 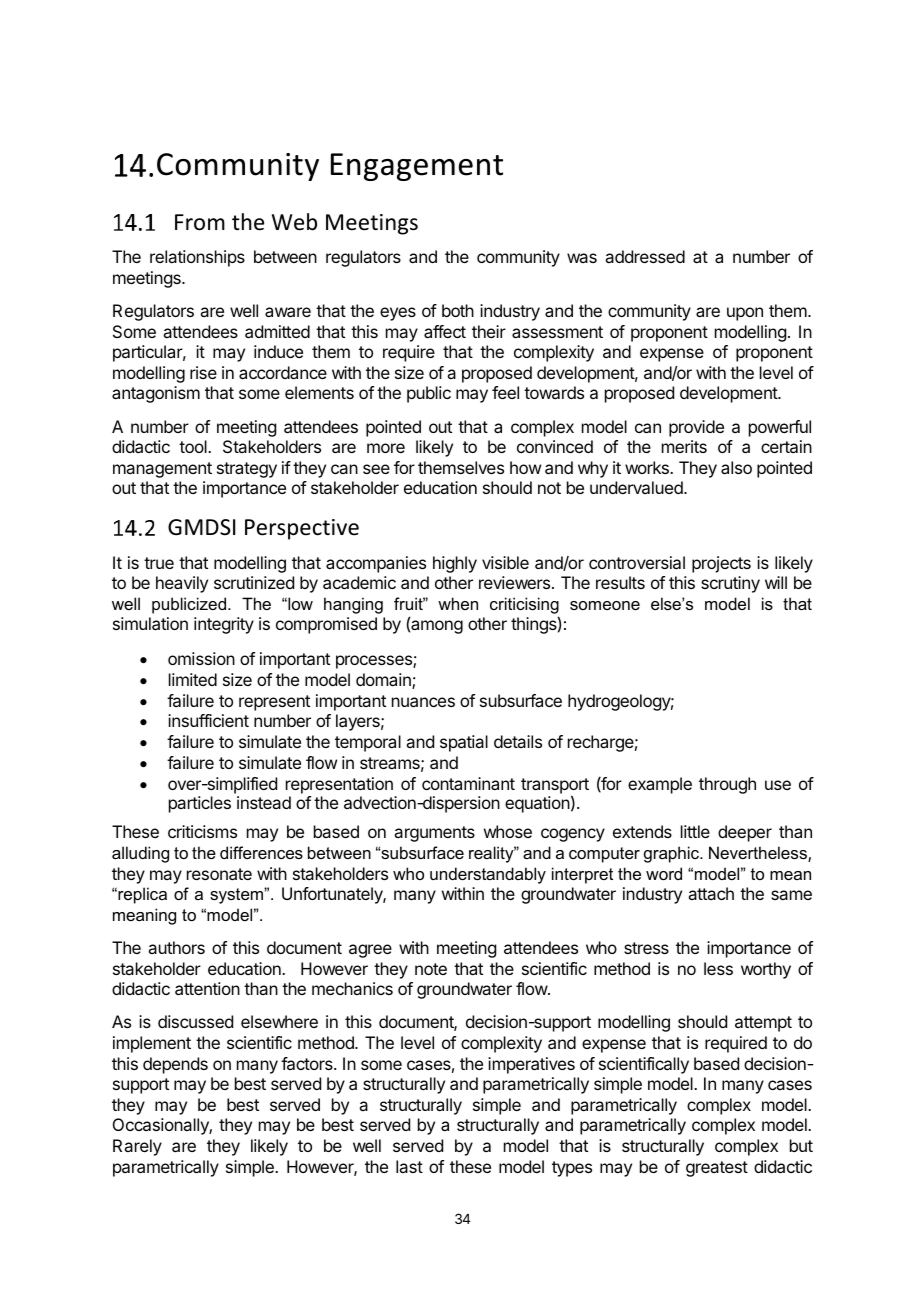 I want to click on From, so click(x=200, y=222).
